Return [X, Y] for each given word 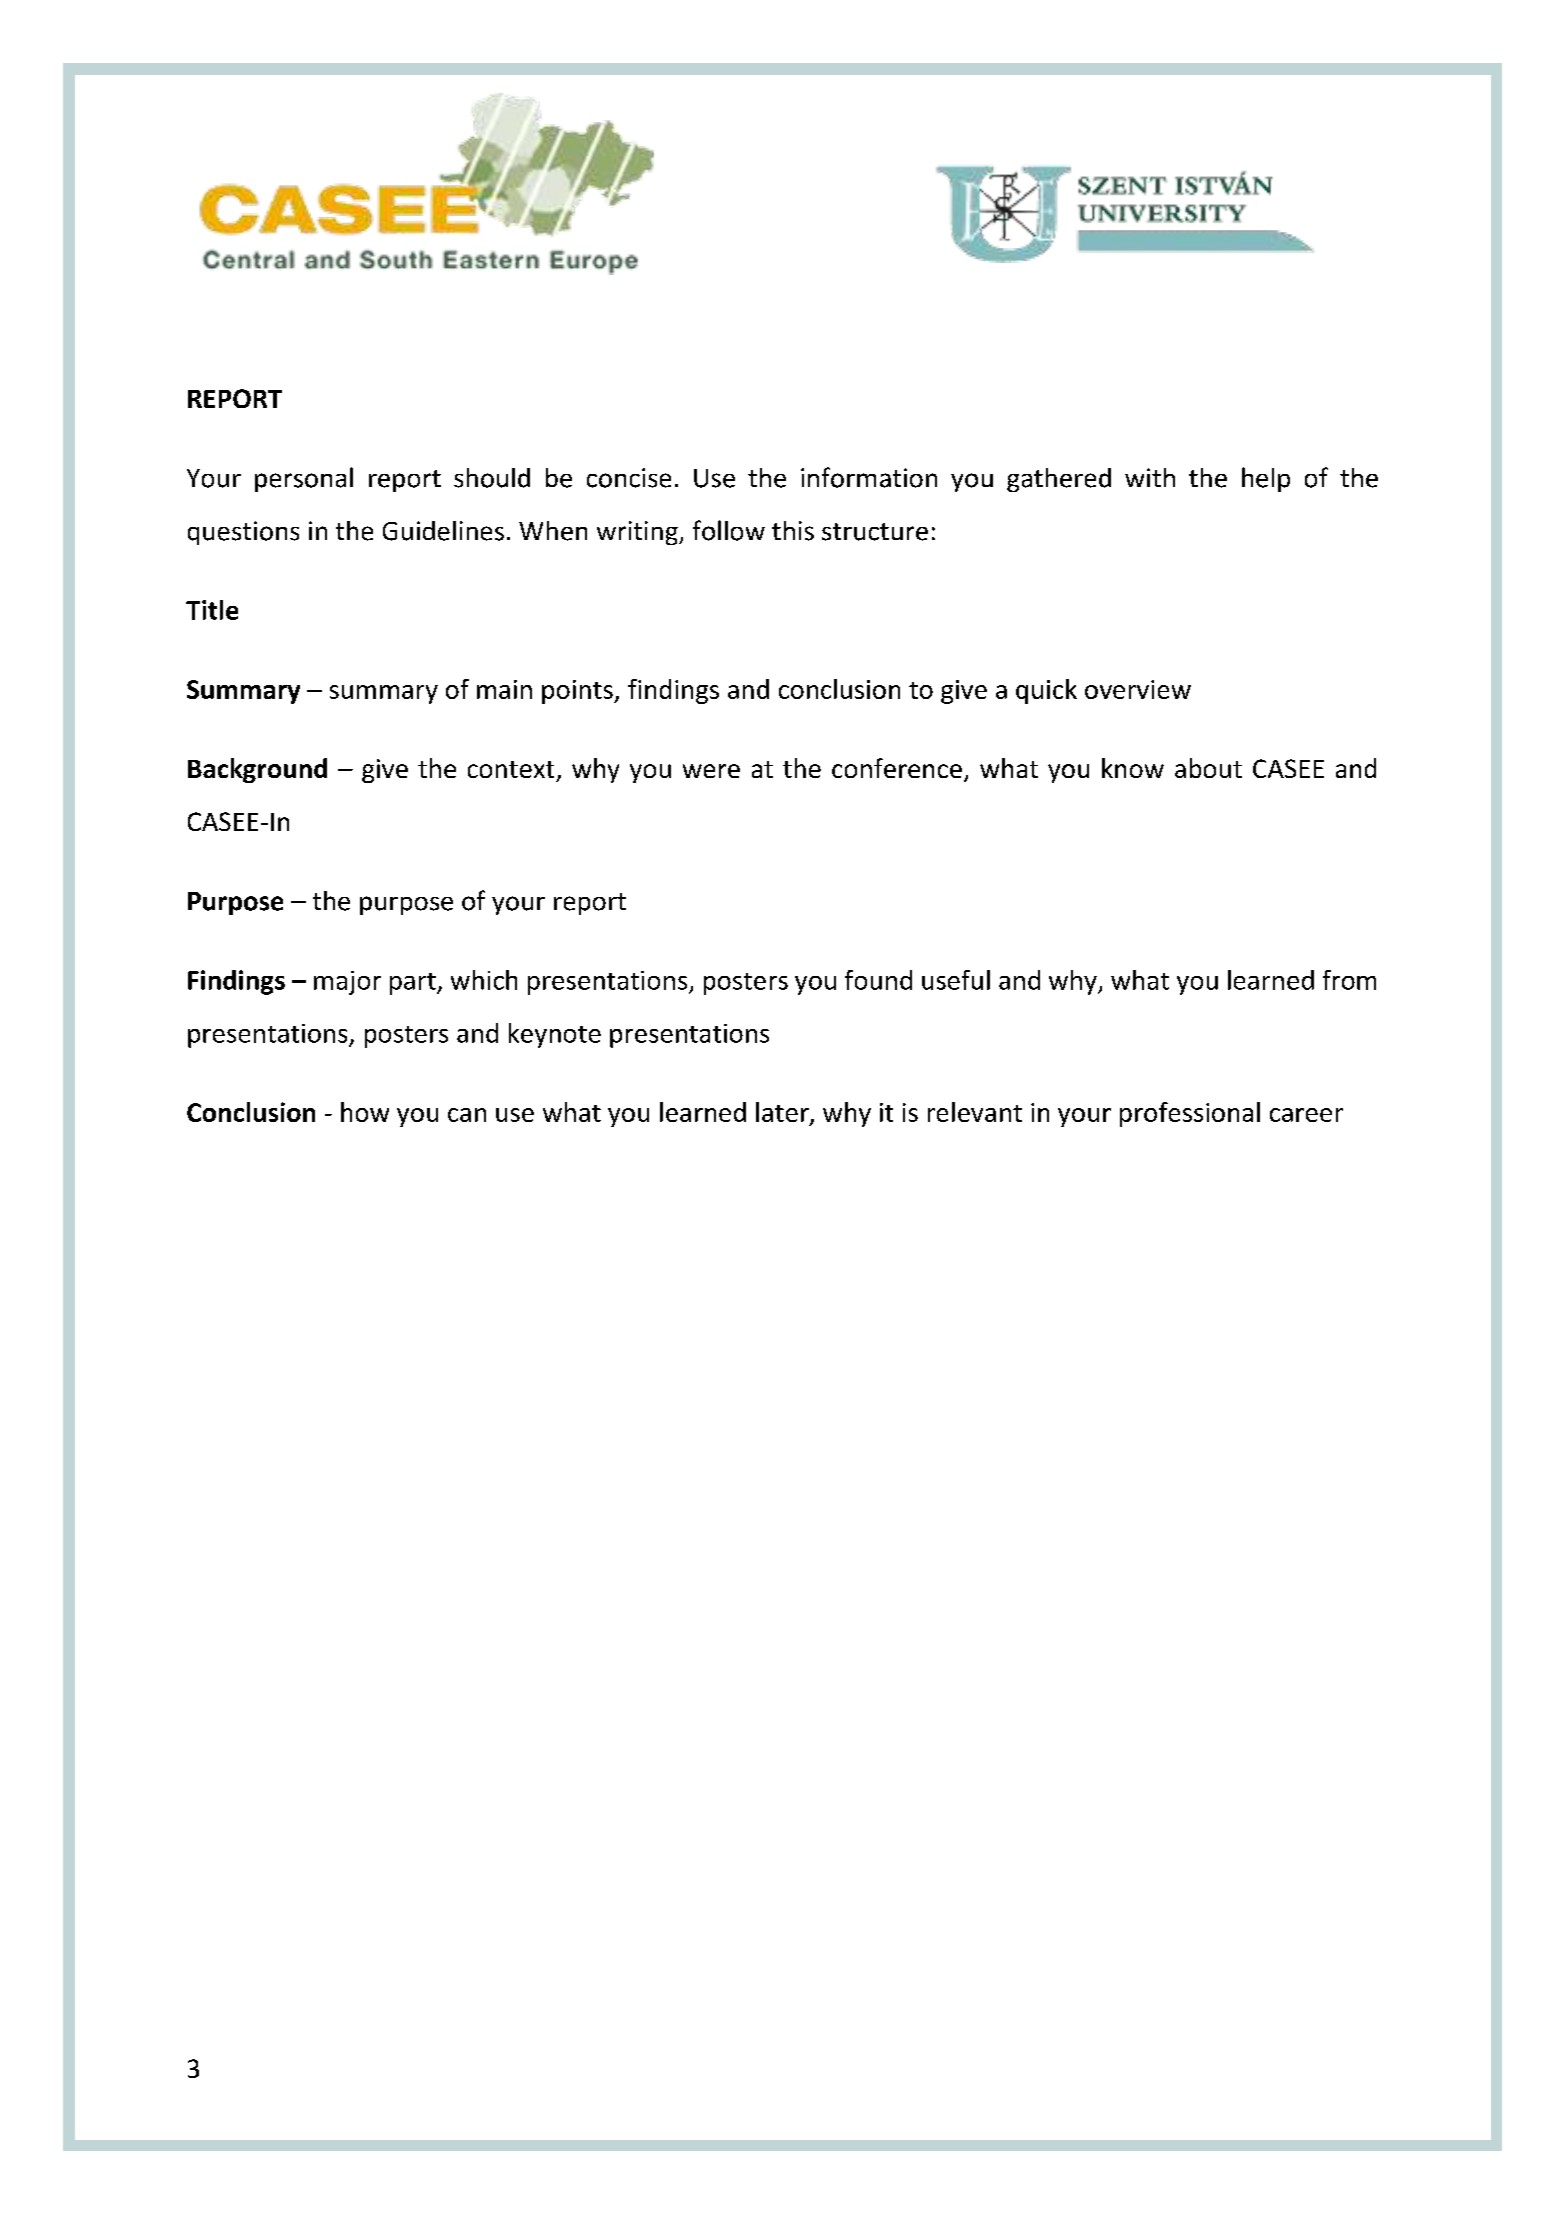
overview [1138, 689]
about [1208, 768]
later [783, 1113]
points [578, 692]
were [711, 771]
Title [212, 610]
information [869, 477]
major [347, 983]
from [1349, 980]
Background [257, 770]
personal [304, 479]
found [878, 980]
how [365, 1112]
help [1266, 479]
